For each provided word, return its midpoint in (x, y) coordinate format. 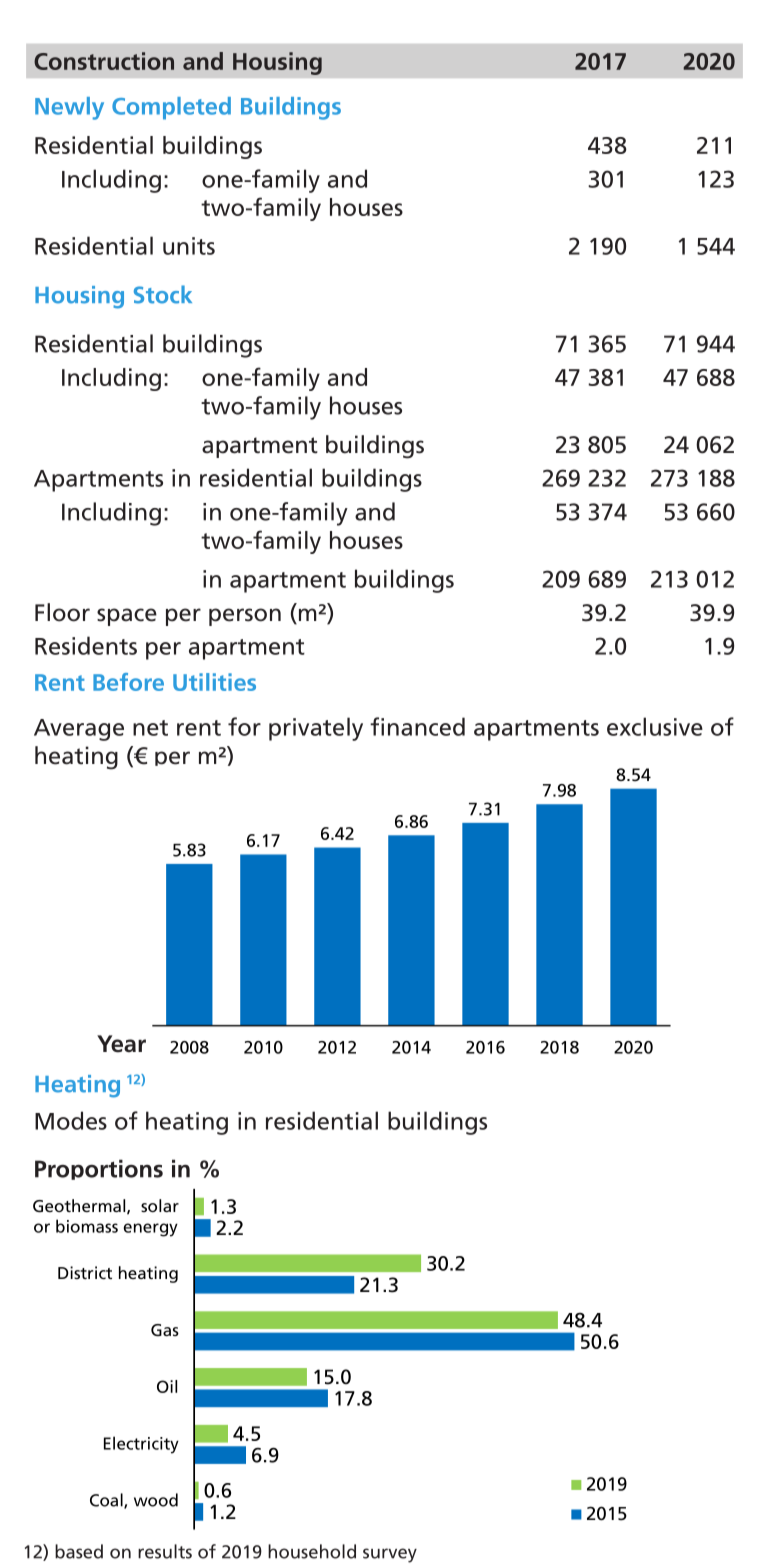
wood (156, 1500)
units (189, 246)
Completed (171, 108)
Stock (163, 294)
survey (390, 1555)
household (312, 1551)
